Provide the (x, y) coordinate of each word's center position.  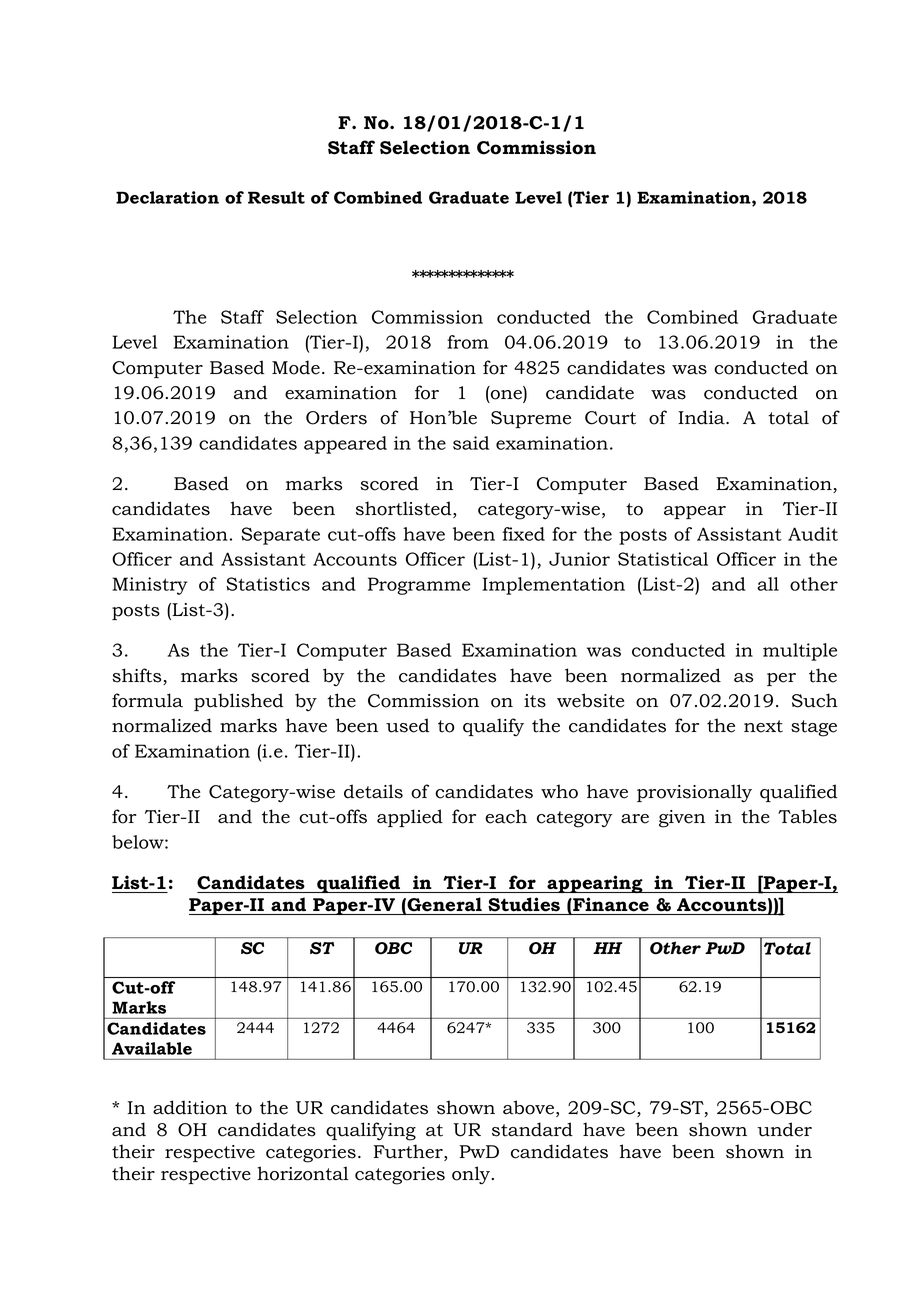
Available (152, 1048)
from (468, 342)
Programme (419, 586)
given (682, 819)
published (239, 702)
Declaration (167, 197)
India (702, 417)
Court (610, 418)
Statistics (268, 584)
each (506, 816)
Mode (296, 367)
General (444, 904)
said (471, 443)
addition (190, 1107)
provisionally (694, 793)
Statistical (663, 559)
